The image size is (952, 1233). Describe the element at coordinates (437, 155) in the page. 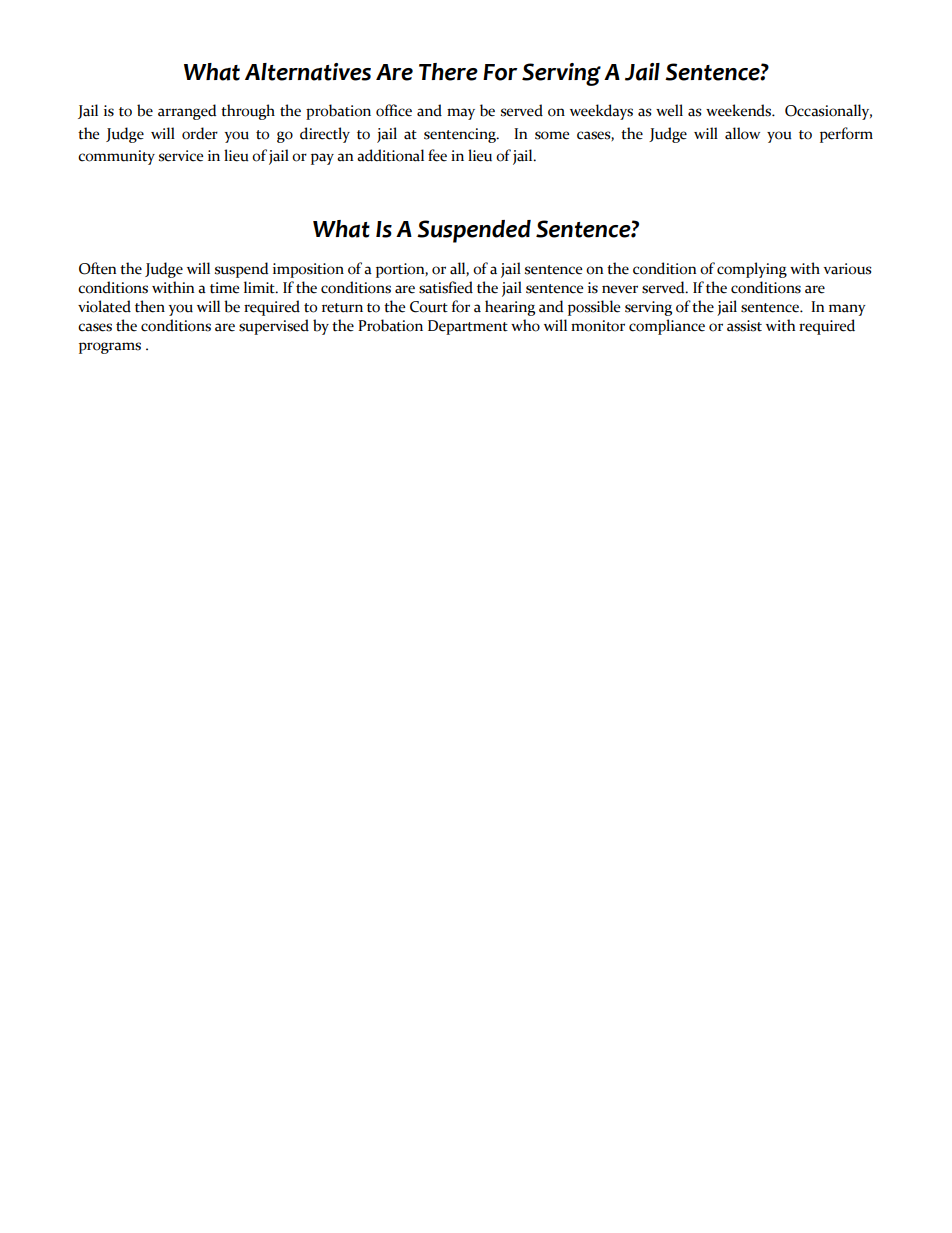

I see `fee` at that location.
